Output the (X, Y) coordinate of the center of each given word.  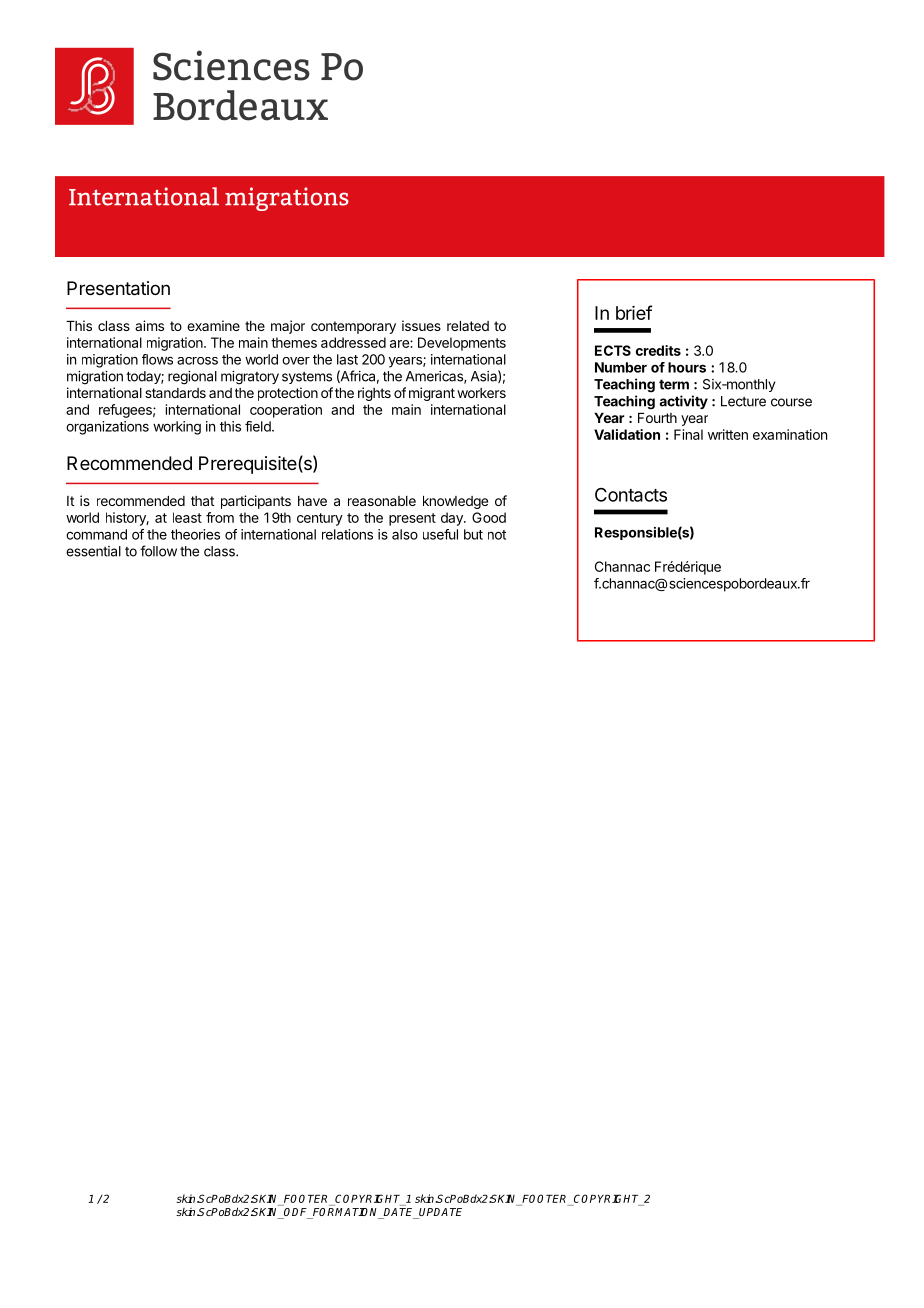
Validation (627, 434)
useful (440, 534)
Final (688, 434)
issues (421, 325)
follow (158, 551)
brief (634, 312)
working (177, 428)
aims (149, 325)
